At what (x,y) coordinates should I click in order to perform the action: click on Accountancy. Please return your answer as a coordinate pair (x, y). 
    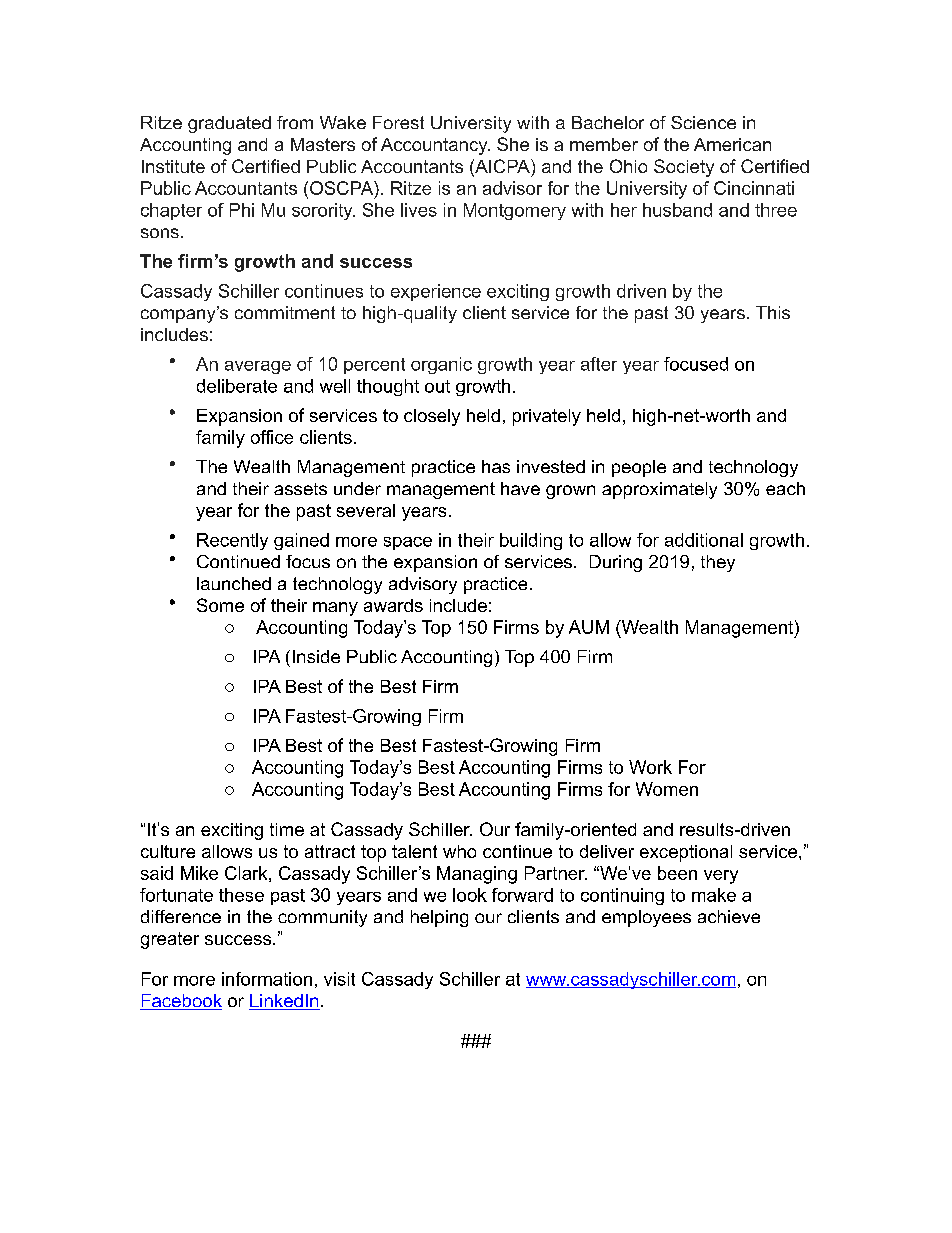
    Looking at the image, I should click on (435, 146).
